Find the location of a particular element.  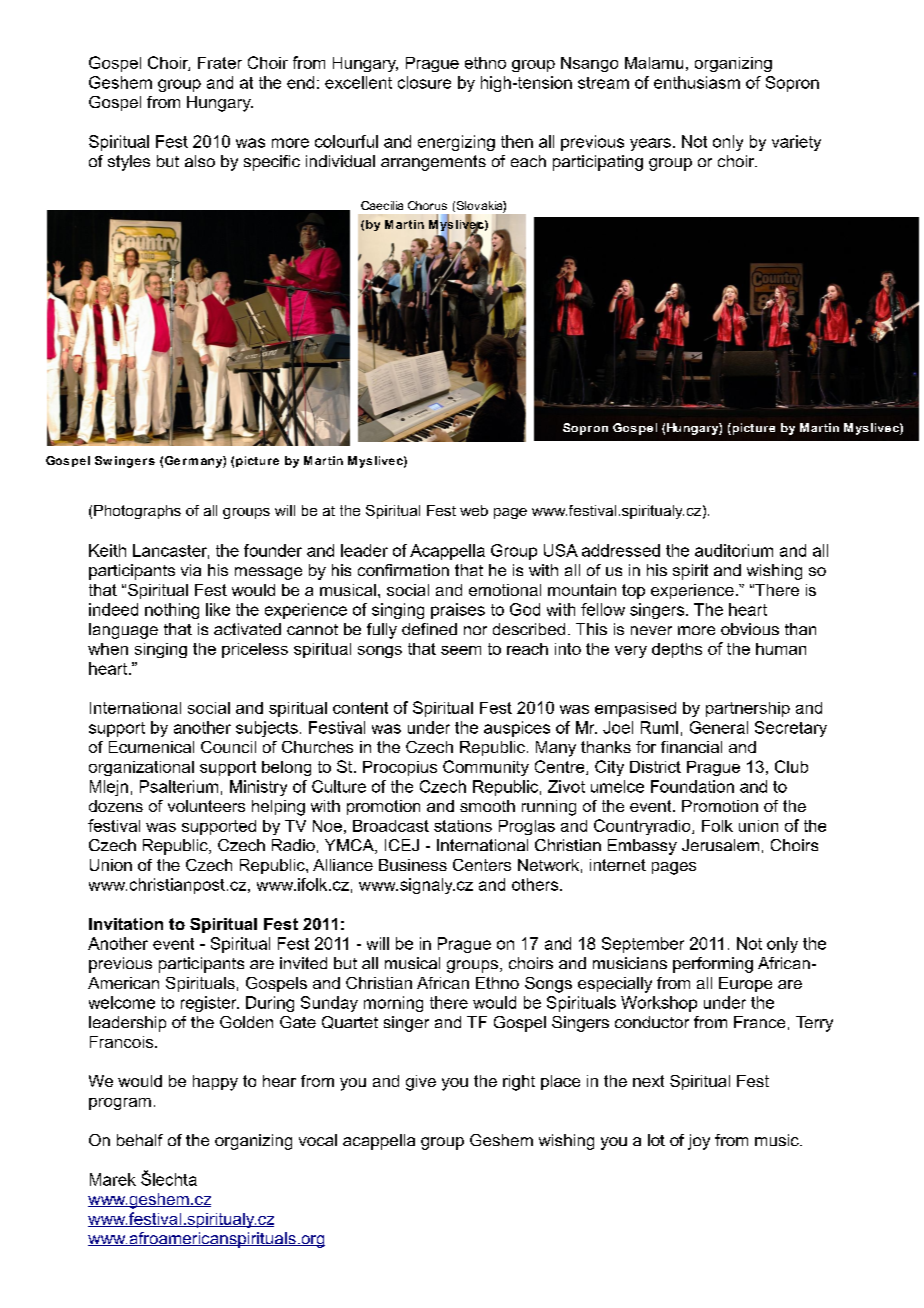

web is located at coordinates (474, 510).
